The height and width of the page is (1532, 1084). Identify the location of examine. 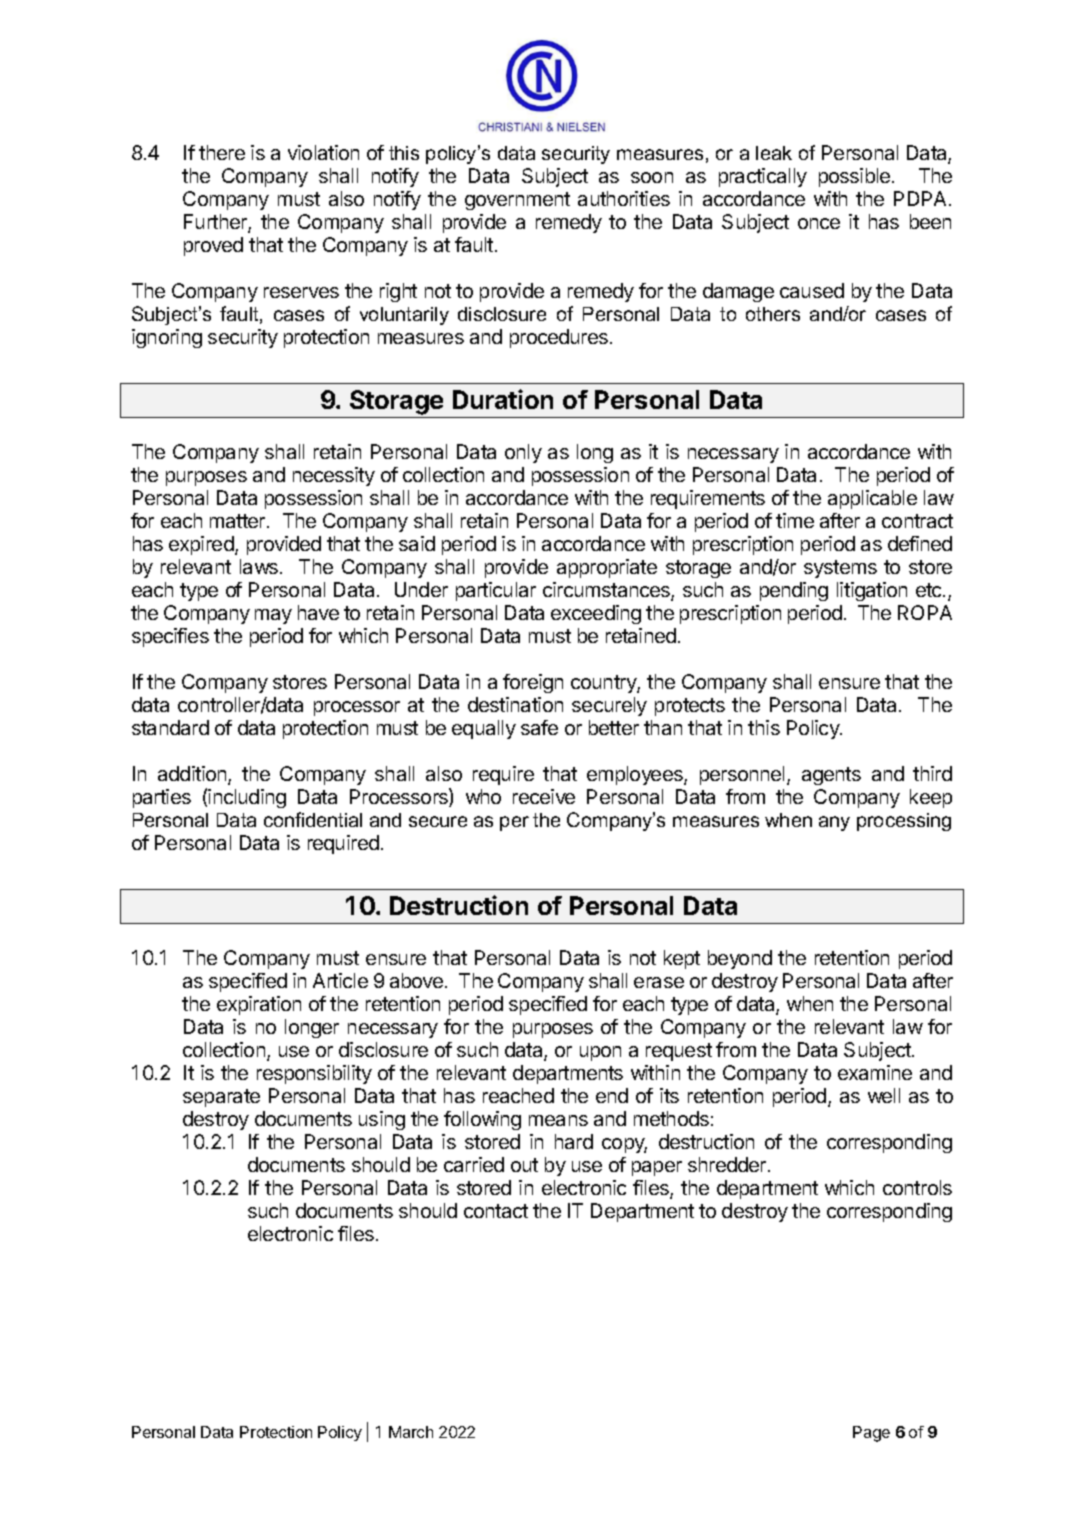
(875, 1072).
